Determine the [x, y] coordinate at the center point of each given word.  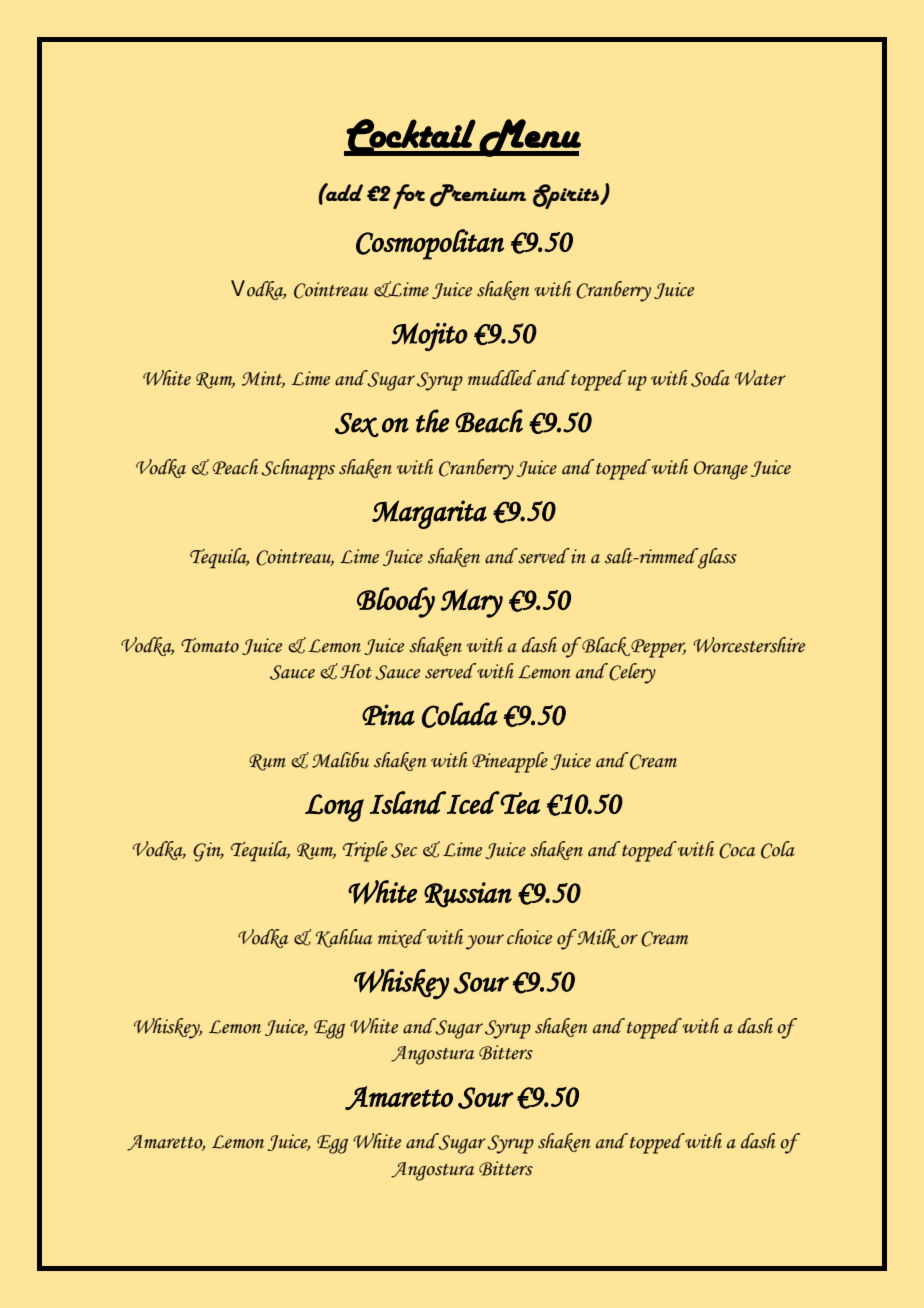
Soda [710, 378]
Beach [489, 421]
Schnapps [298, 469]
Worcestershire [749, 645]
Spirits [567, 196]
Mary [472, 603]
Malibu [340, 760]
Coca [737, 851]
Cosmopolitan [430, 244]
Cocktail [411, 137]
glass [716, 558]
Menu [529, 138]
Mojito [429, 337]
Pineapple [510, 762]
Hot [356, 671]
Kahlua [344, 938]
